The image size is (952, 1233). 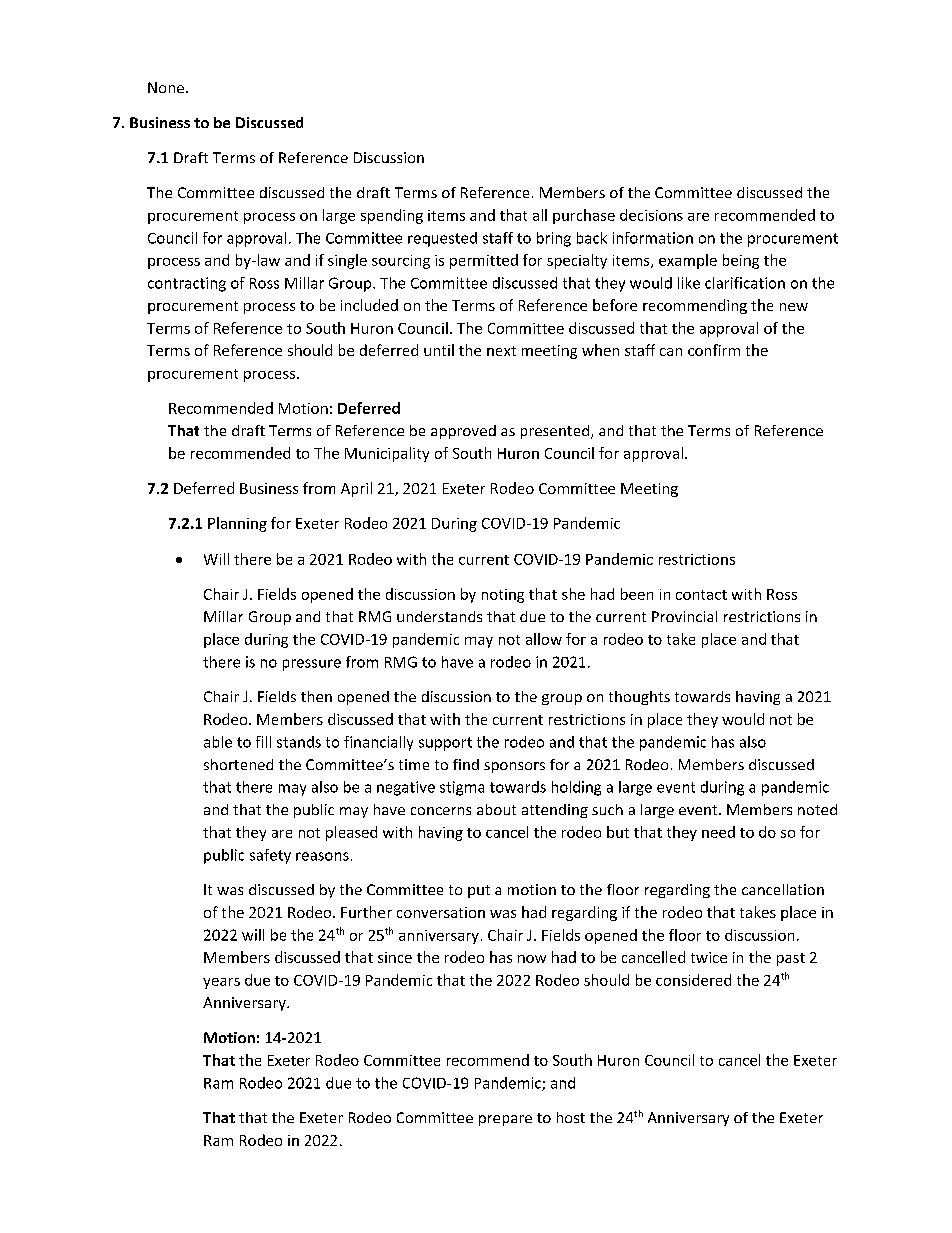 What do you see at coordinates (651, 215) in the image?
I see `decisions` at bounding box center [651, 215].
